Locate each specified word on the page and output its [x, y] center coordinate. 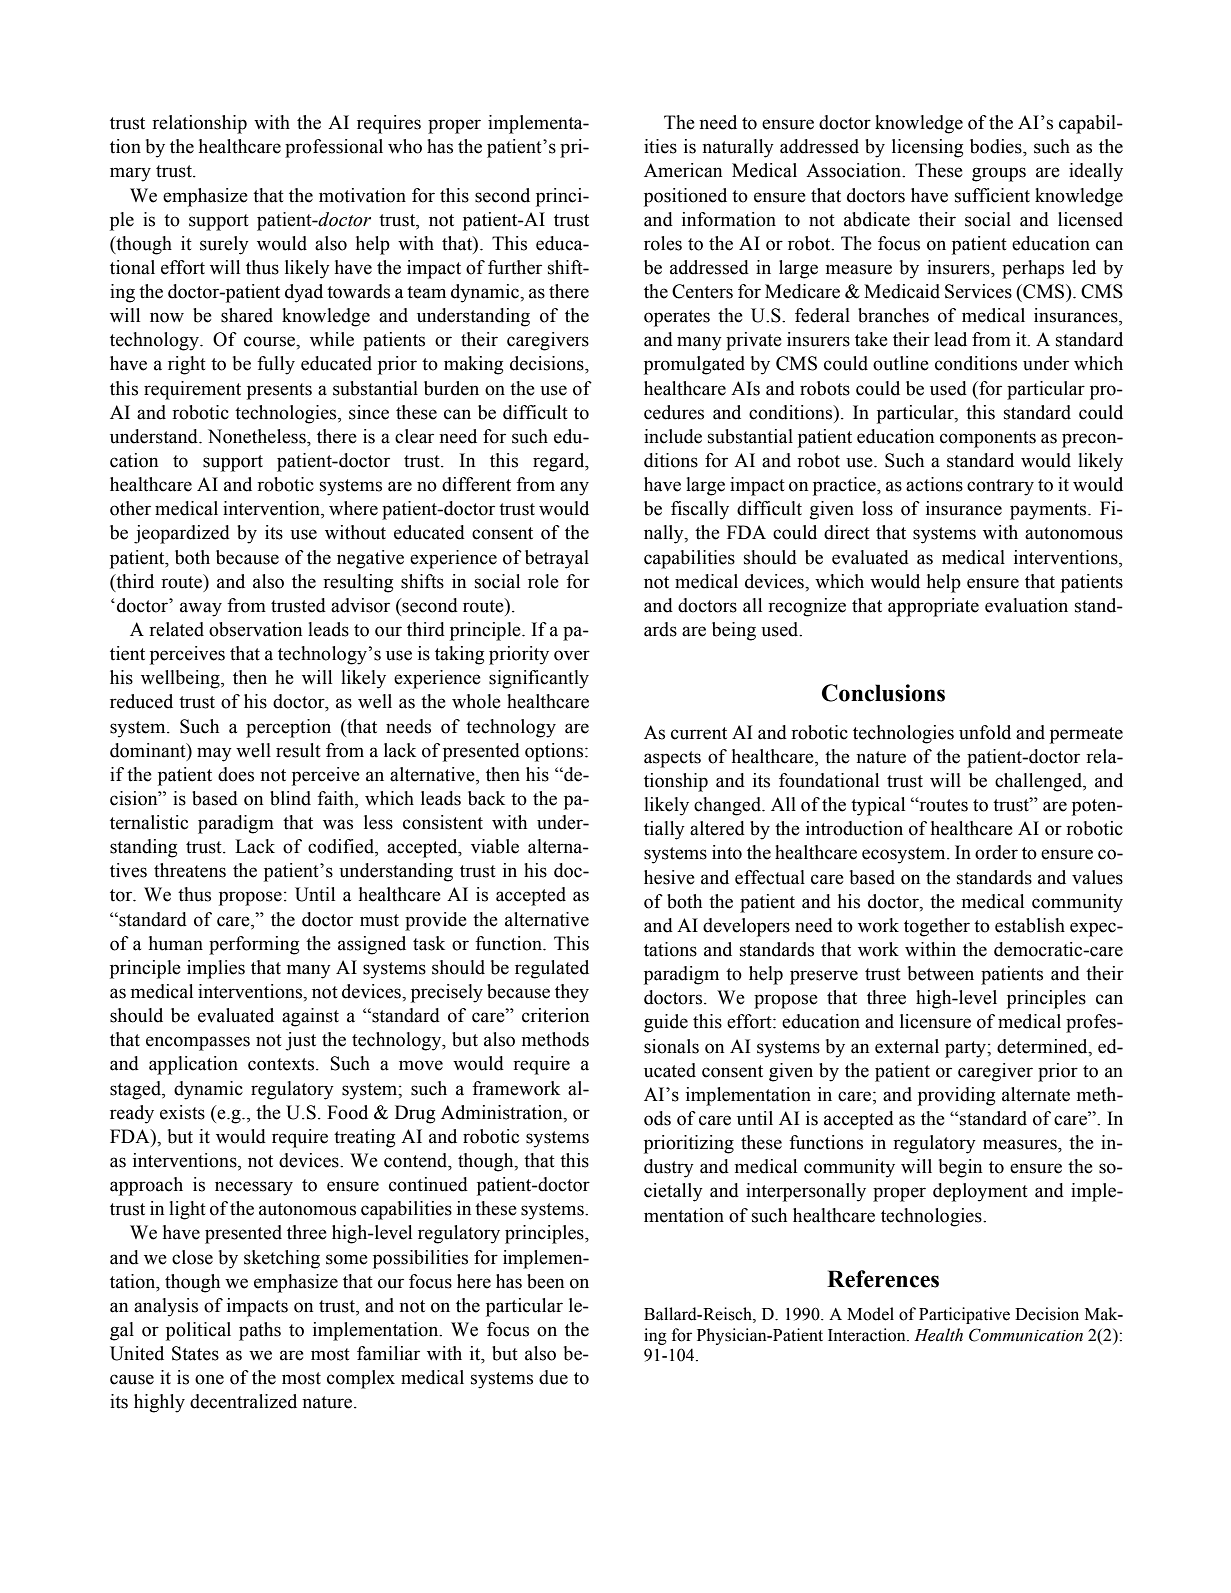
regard [560, 462]
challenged [1039, 782]
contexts [282, 1064]
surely [224, 245]
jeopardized [182, 534]
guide [666, 1023]
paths [260, 1331]
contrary [1000, 487]
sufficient [992, 195]
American [683, 170]
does [236, 774]
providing [956, 1096]
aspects [672, 759]
